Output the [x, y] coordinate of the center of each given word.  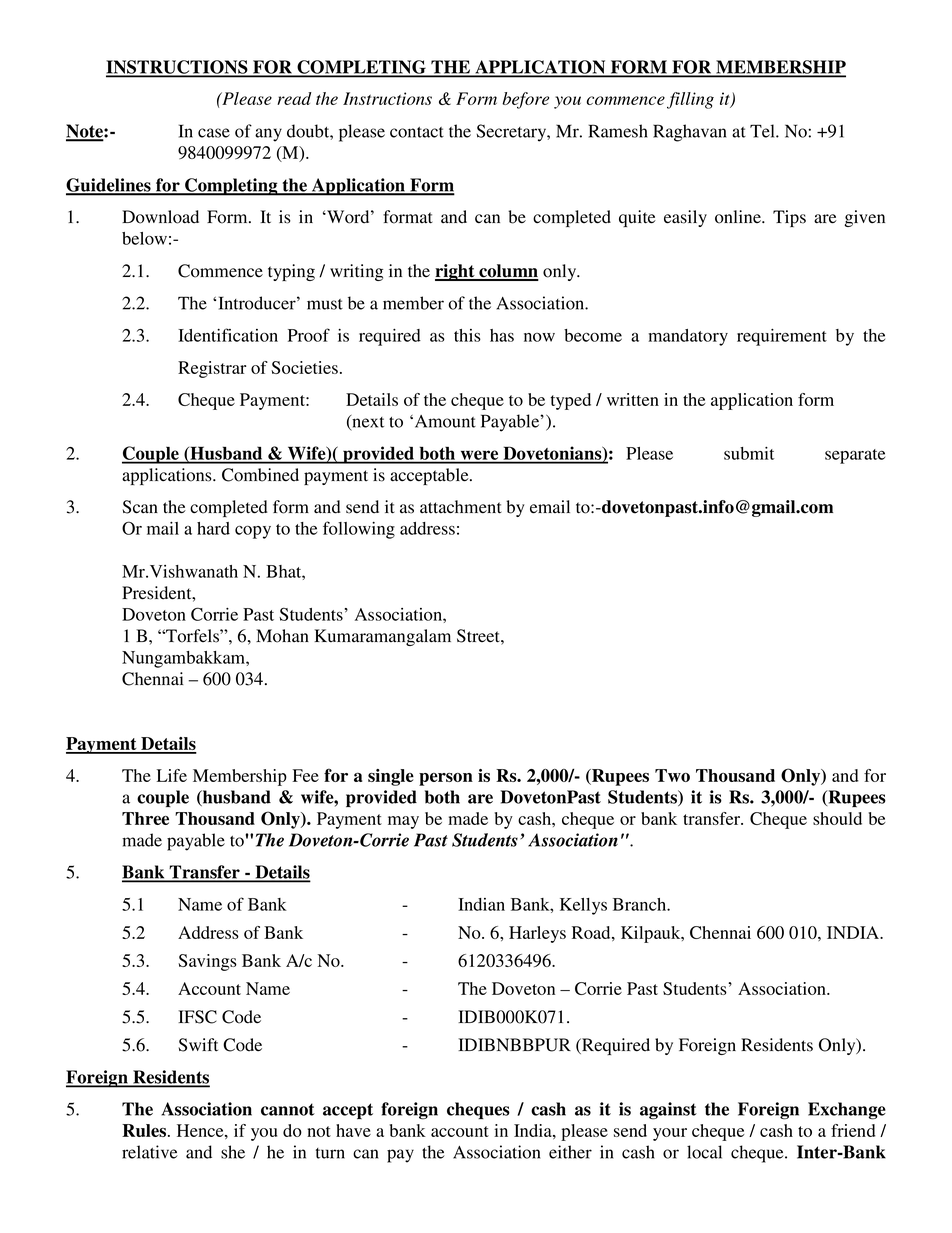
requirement [782, 337]
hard [213, 528]
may [403, 822]
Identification [228, 335]
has [502, 335]
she [233, 1152]
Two [672, 775]
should [837, 818]
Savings [207, 962]
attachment [461, 507]
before [525, 100]
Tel [763, 131]
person [446, 779]
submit [749, 453]
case [214, 133]
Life [171, 775]
